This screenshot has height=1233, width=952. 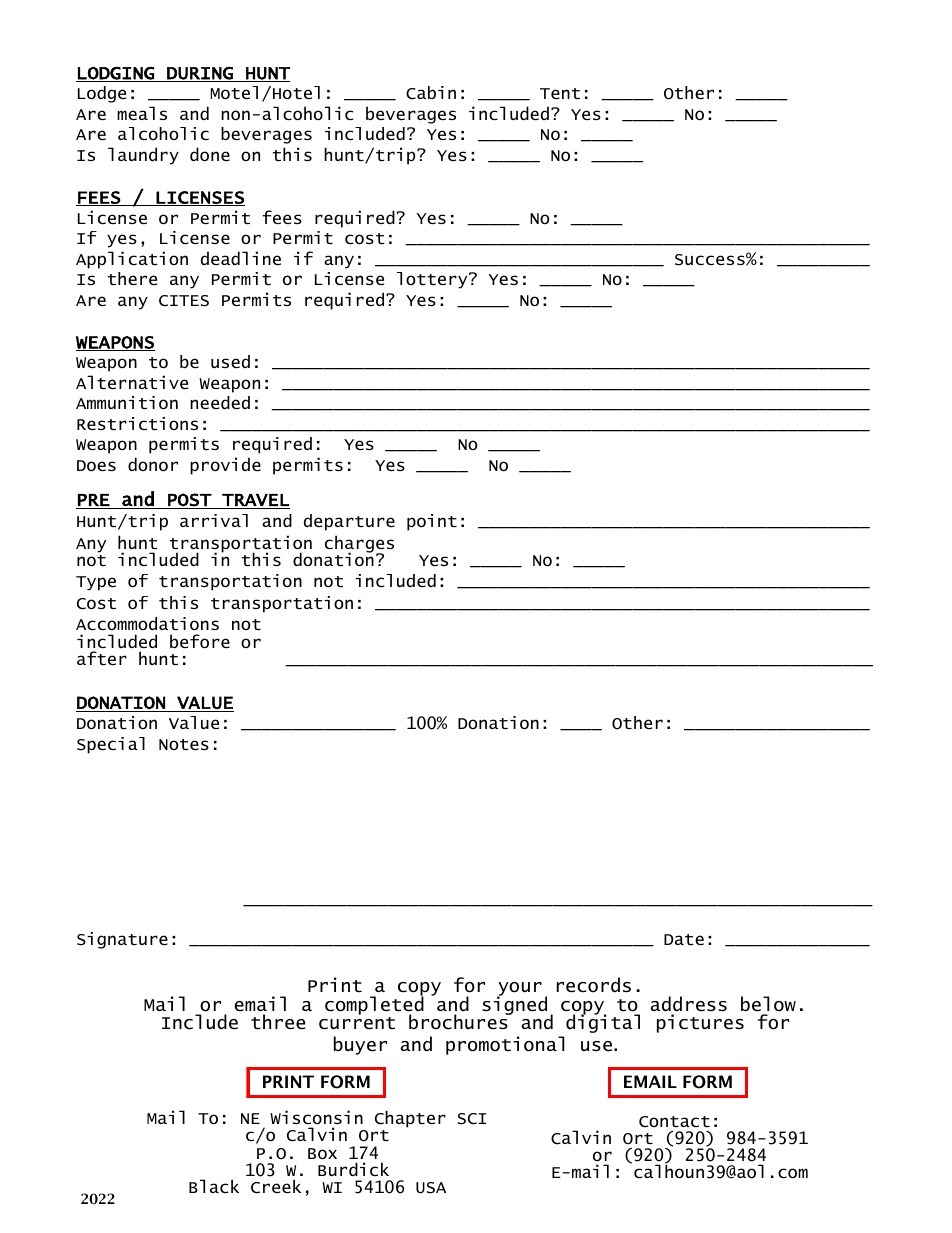 What do you see at coordinates (200, 641) in the screenshot?
I see `before` at bounding box center [200, 641].
